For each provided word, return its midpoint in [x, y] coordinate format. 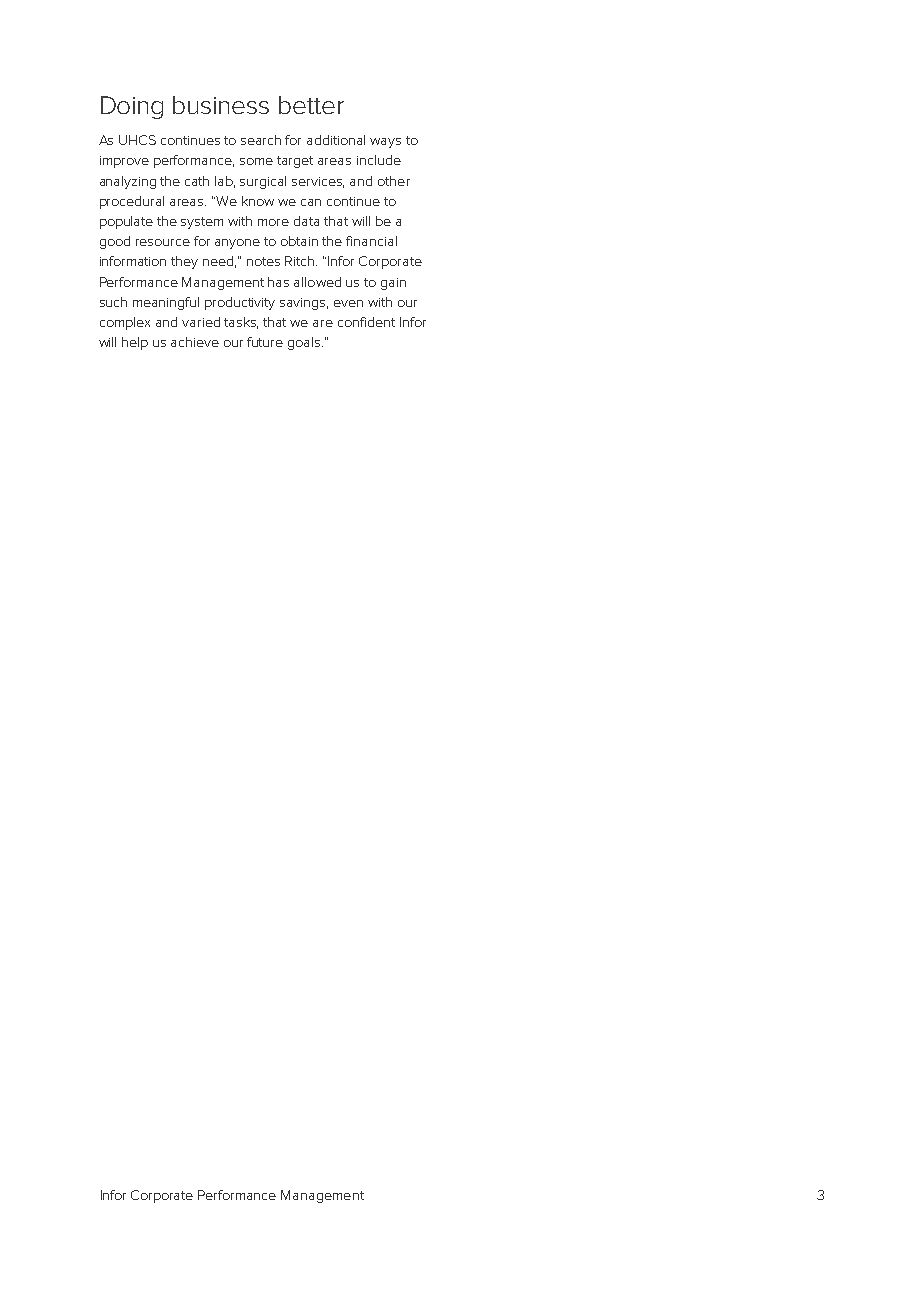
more [273, 222]
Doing [132, 107]
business [221, 105]
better [311, 105]
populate [126, 222]
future [265, 342]
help [135, 343]
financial [371, 241]
